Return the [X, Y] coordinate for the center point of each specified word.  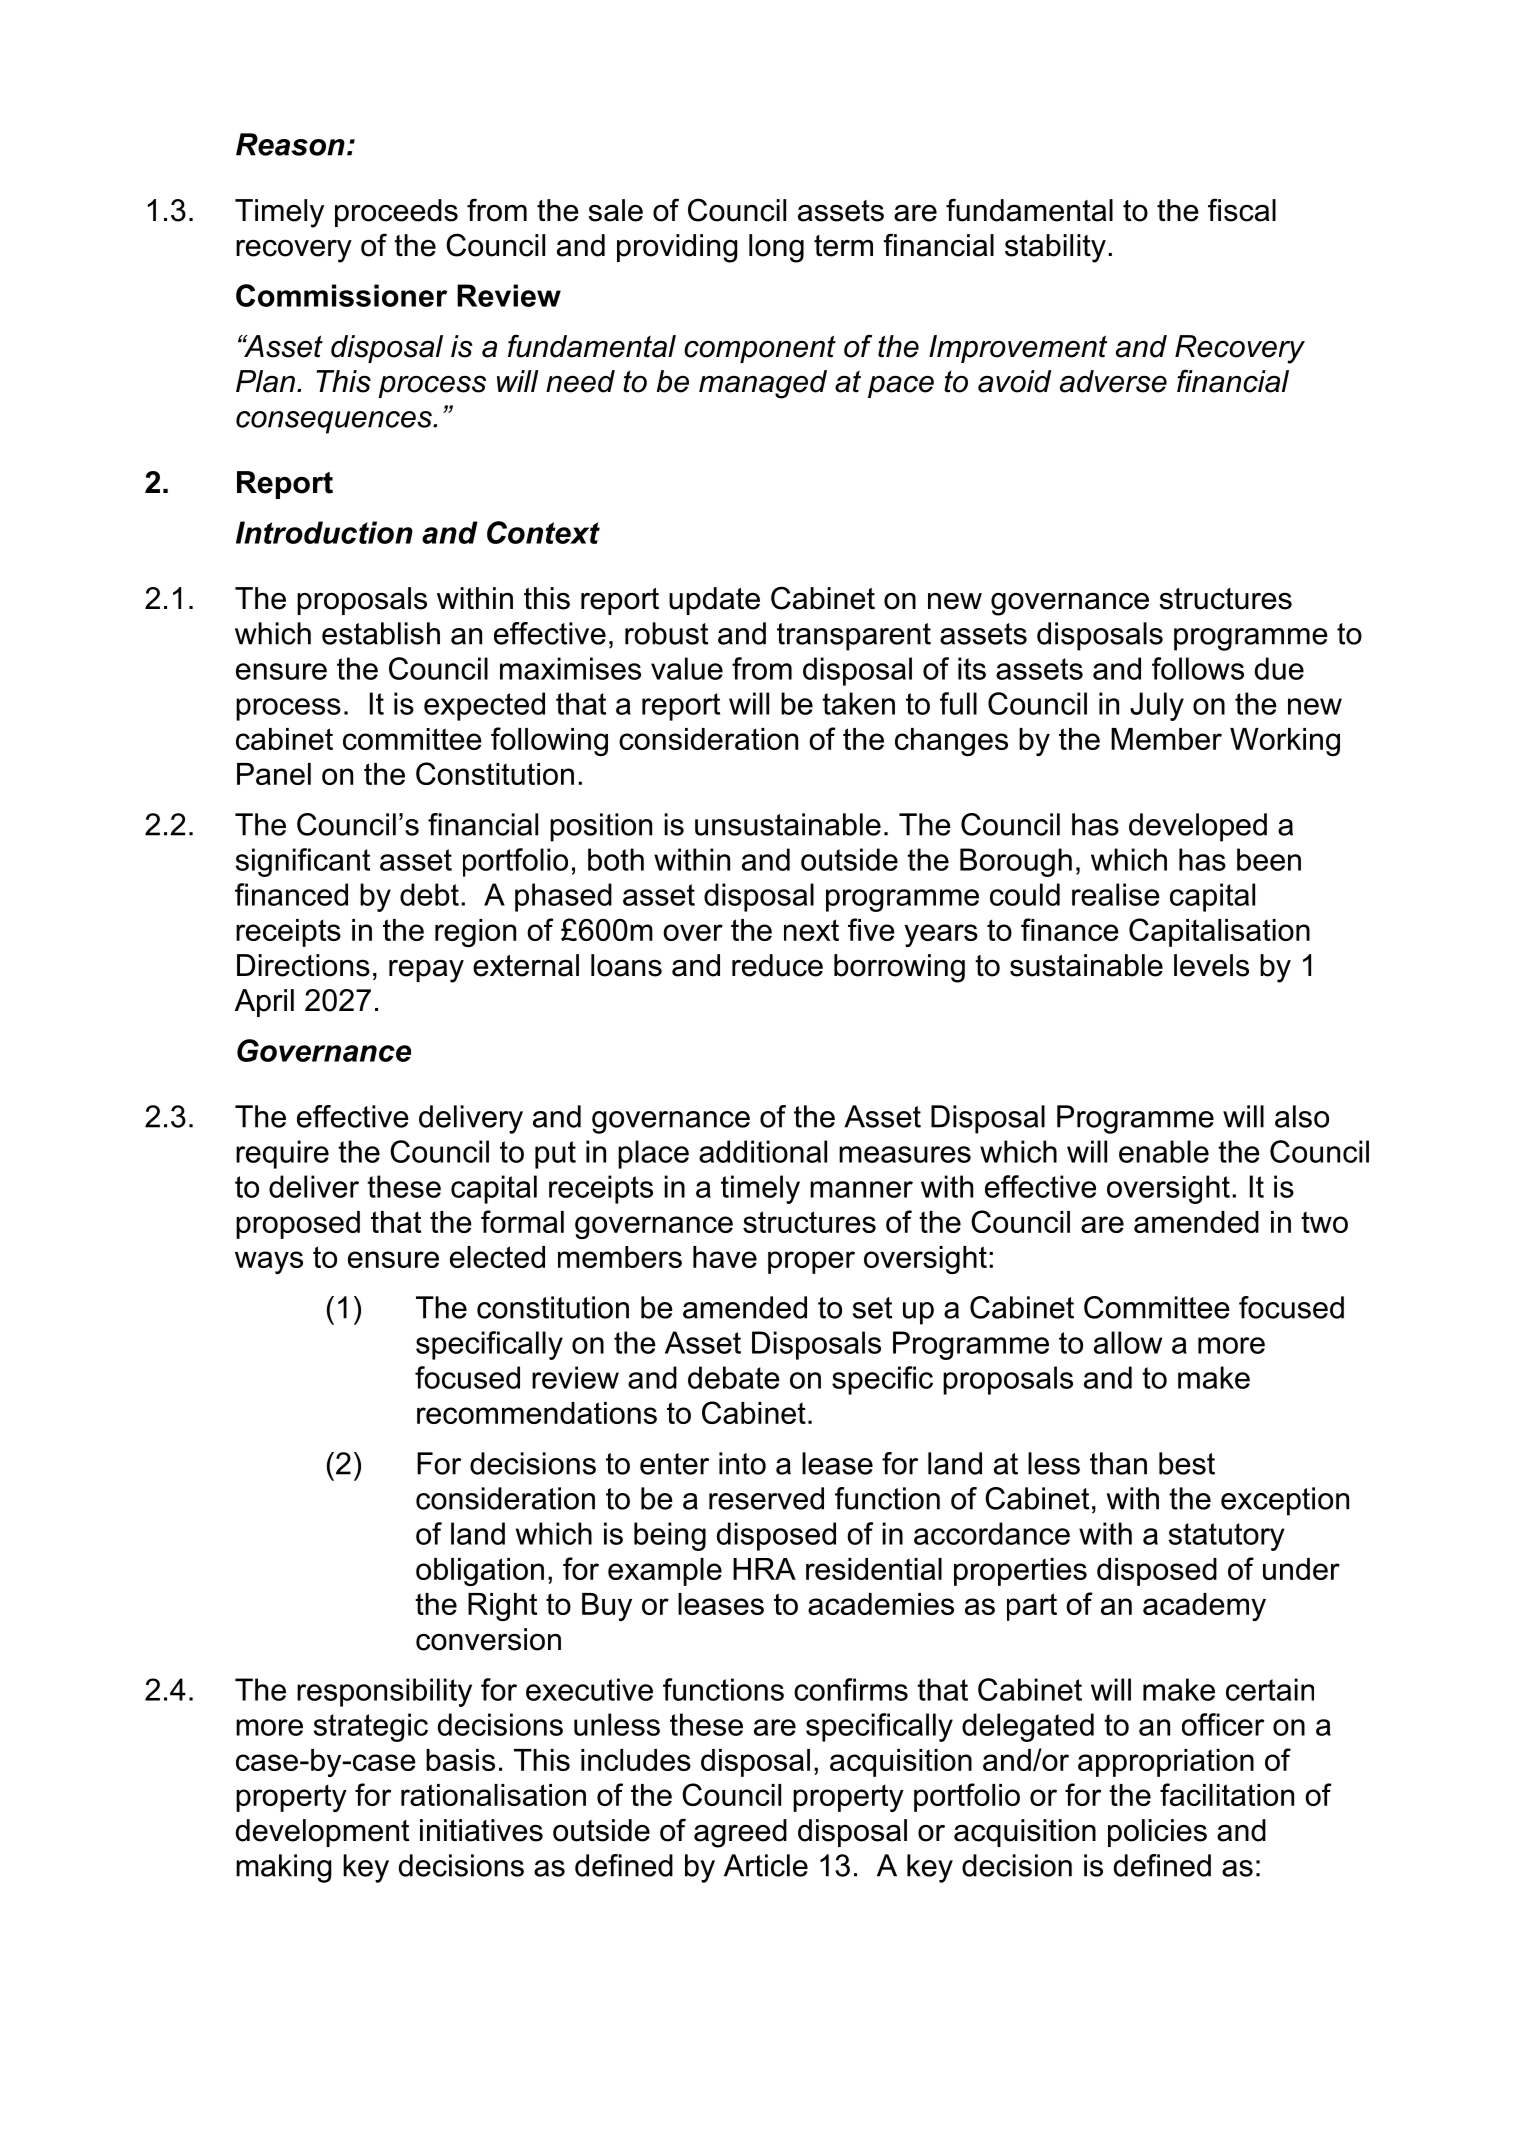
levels [1211, 965]
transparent [854, 637]
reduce [777, 965]
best [1187, 1463]
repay [426, 971]
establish [381, 633]
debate [734, 1377]
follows [1198, 668]
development [322, 1833]
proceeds [396, 213]
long [776, 248]
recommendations [537, 1413]
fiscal [1242, 210]
